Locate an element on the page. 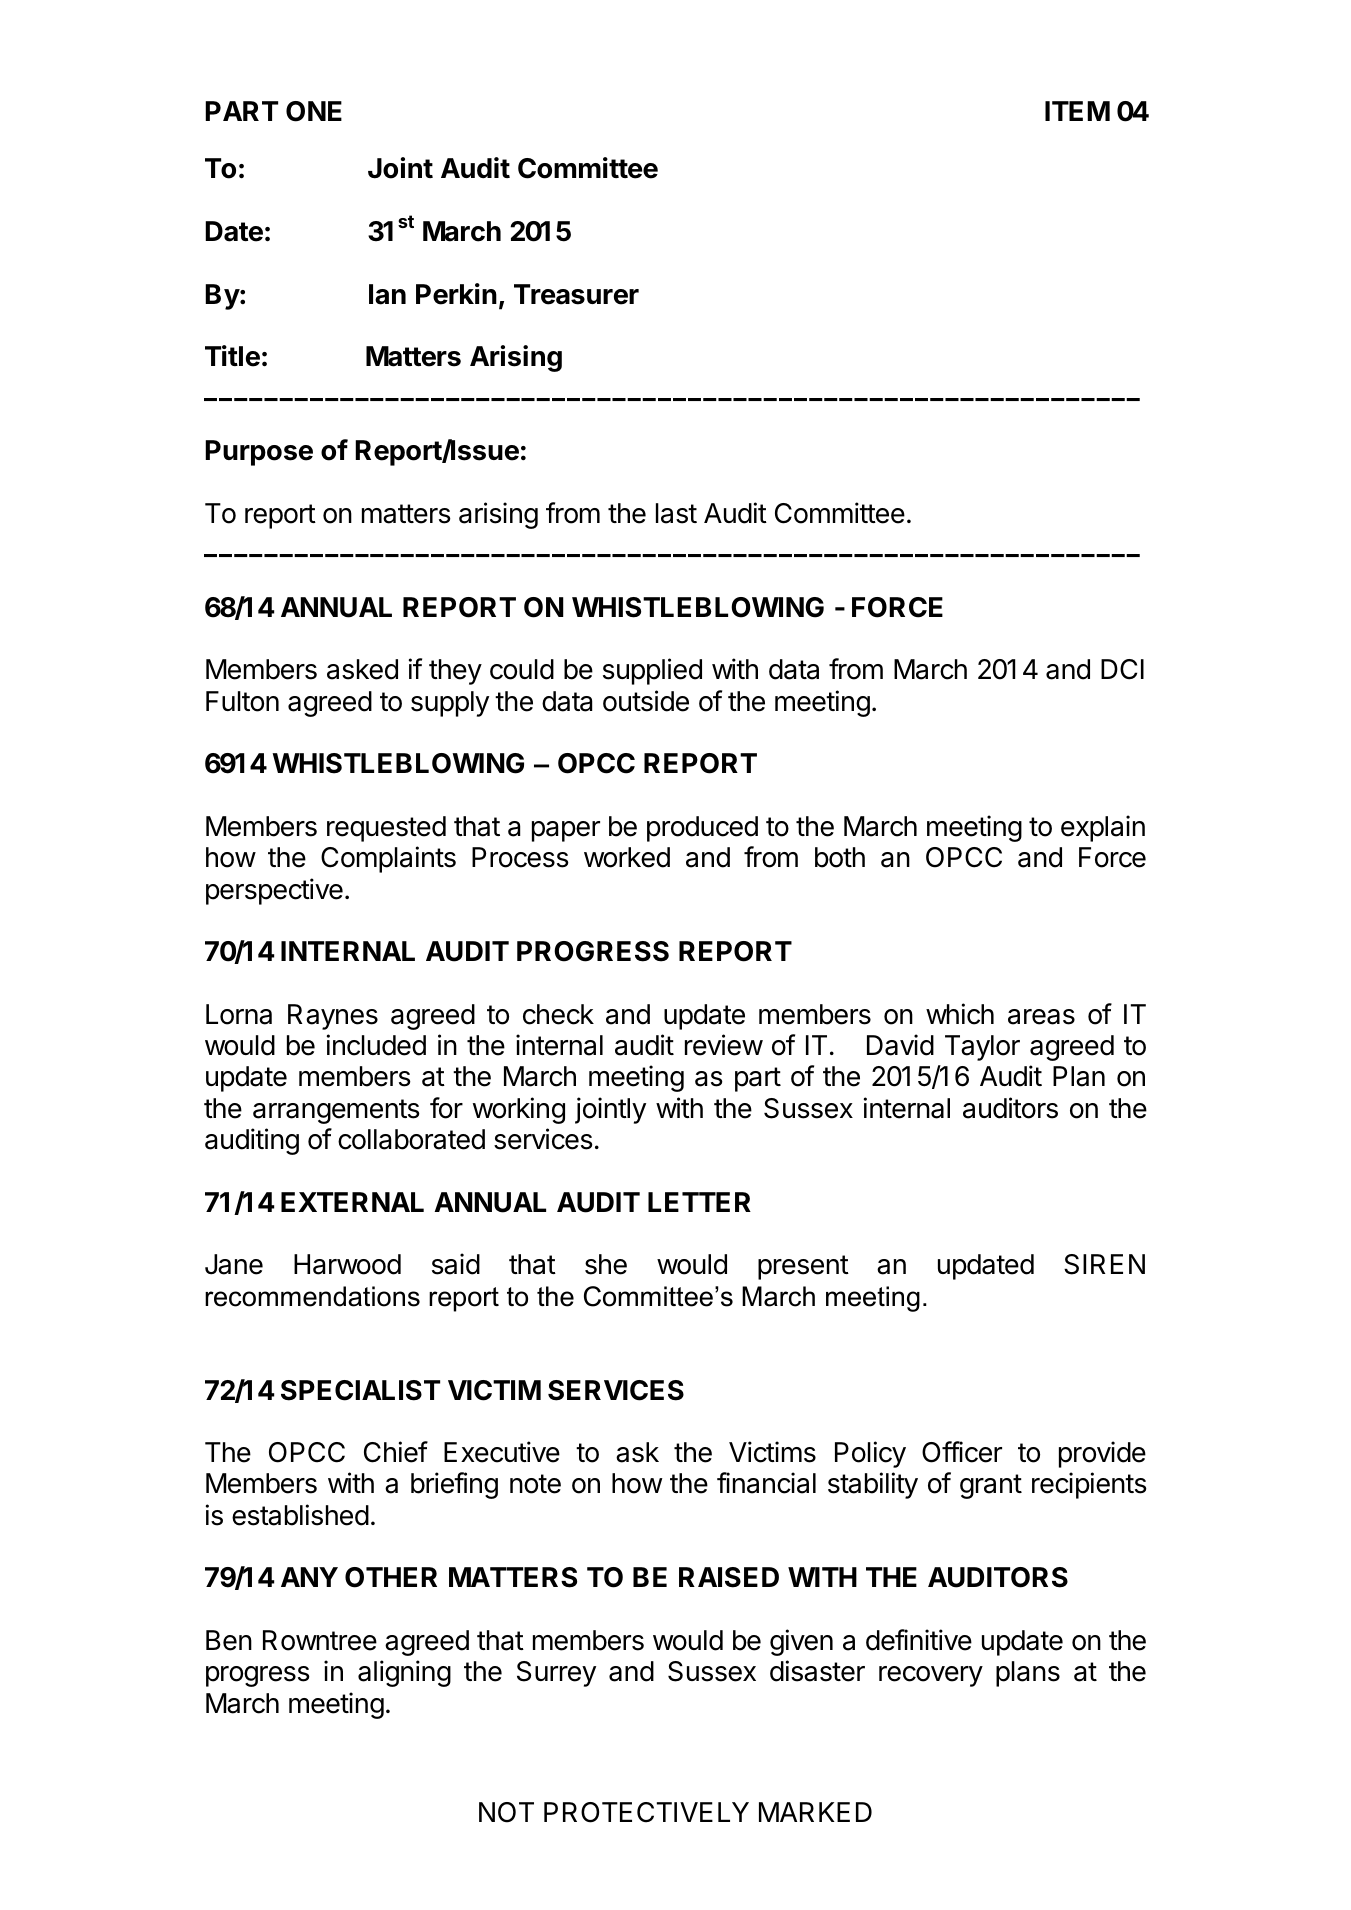  areas is located at coordinates (1041, 1017).
